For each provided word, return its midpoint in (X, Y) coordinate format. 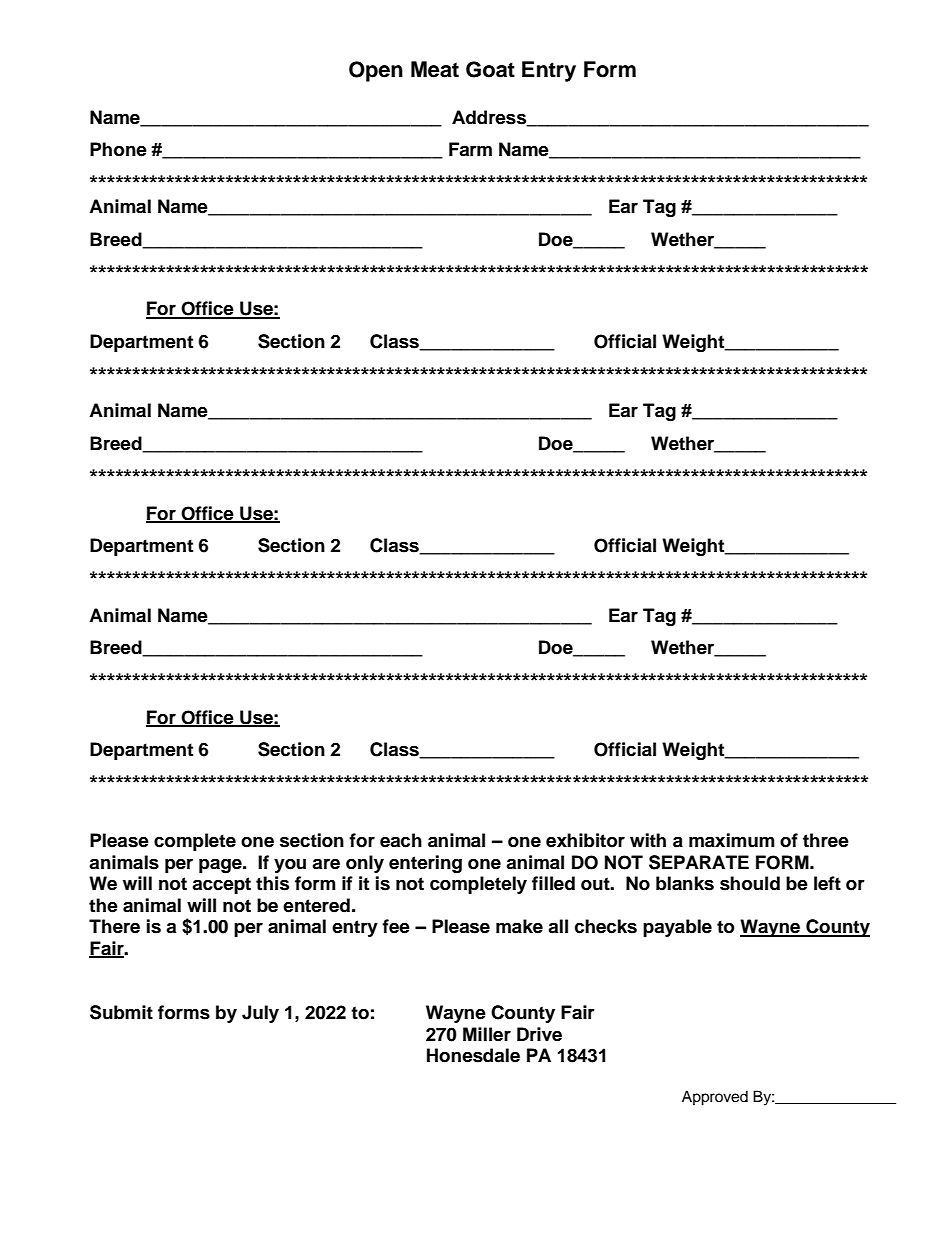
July (260, 1014)
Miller (487, 1034)
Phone (118, 149)
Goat (490, 69)
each (401, 840)
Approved (715, 1098)
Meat (435, 69)
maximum (732, 840)
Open (376, 71)
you (290, 866)
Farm (470, 149)
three (826, 840)
